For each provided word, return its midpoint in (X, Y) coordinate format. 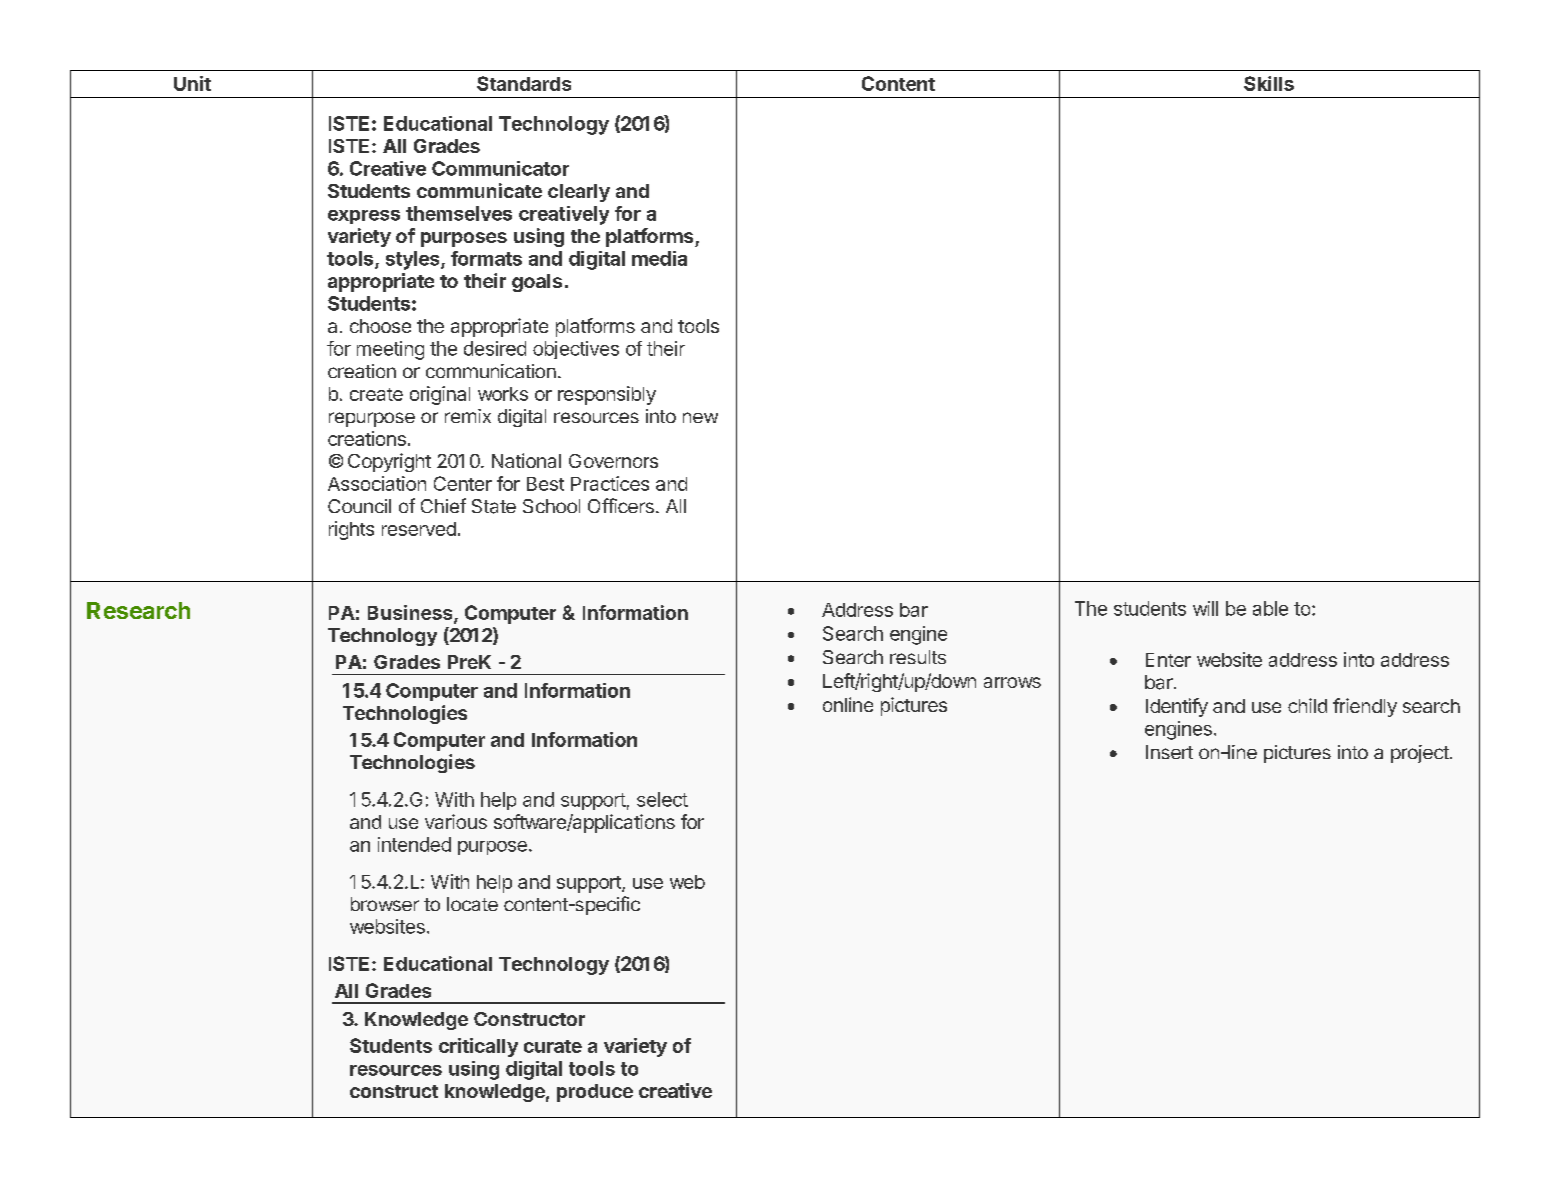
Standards (524, 83)
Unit (192, 83)
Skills (1269, 83)
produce (595, 1093)
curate (553, 1046)
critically (478, 1047)
